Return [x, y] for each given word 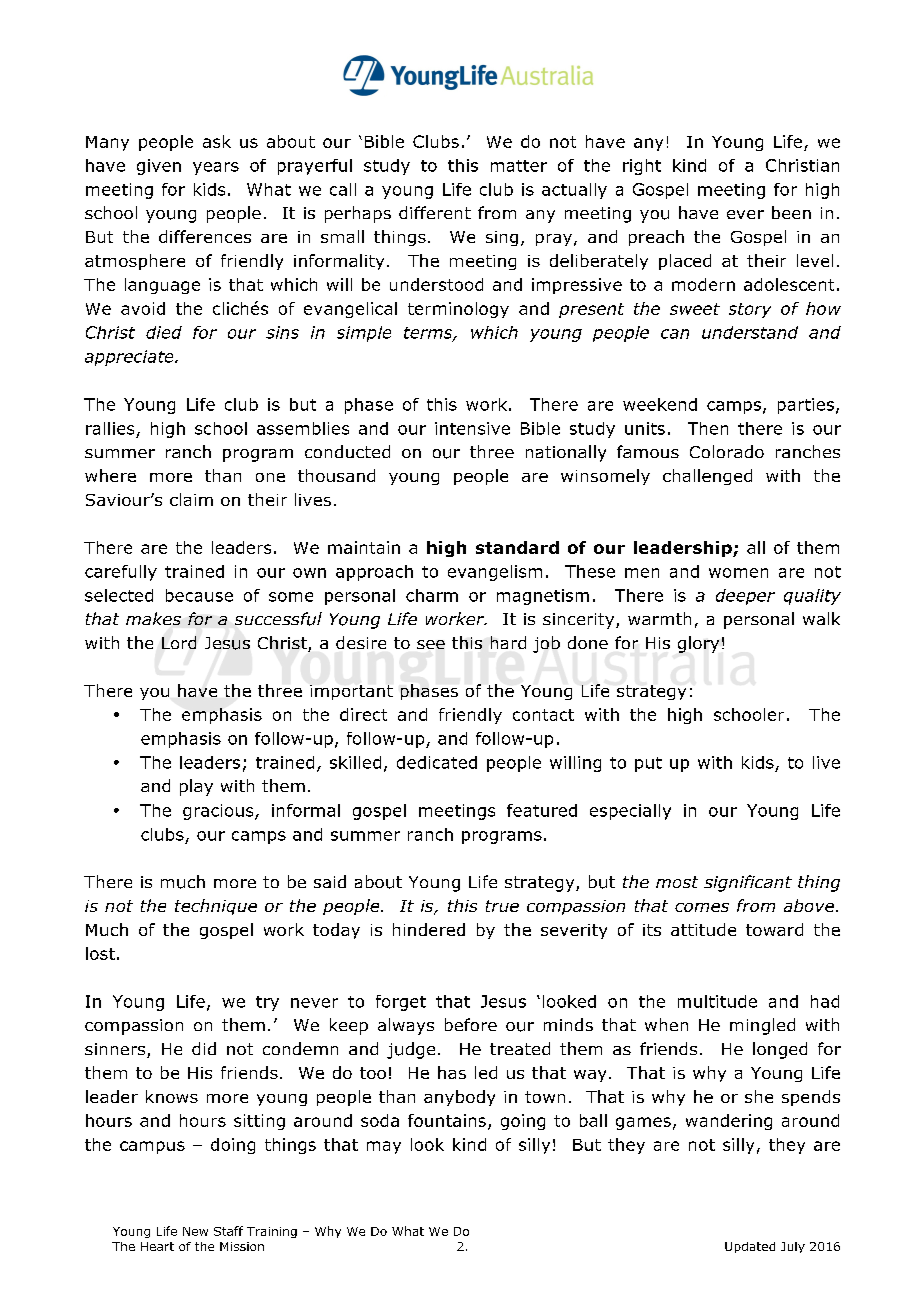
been [791, 212]
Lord [179, 642]
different [435, 212]
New [195, 1231]
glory [698, 644]
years [216, 168]
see [431, 644]
